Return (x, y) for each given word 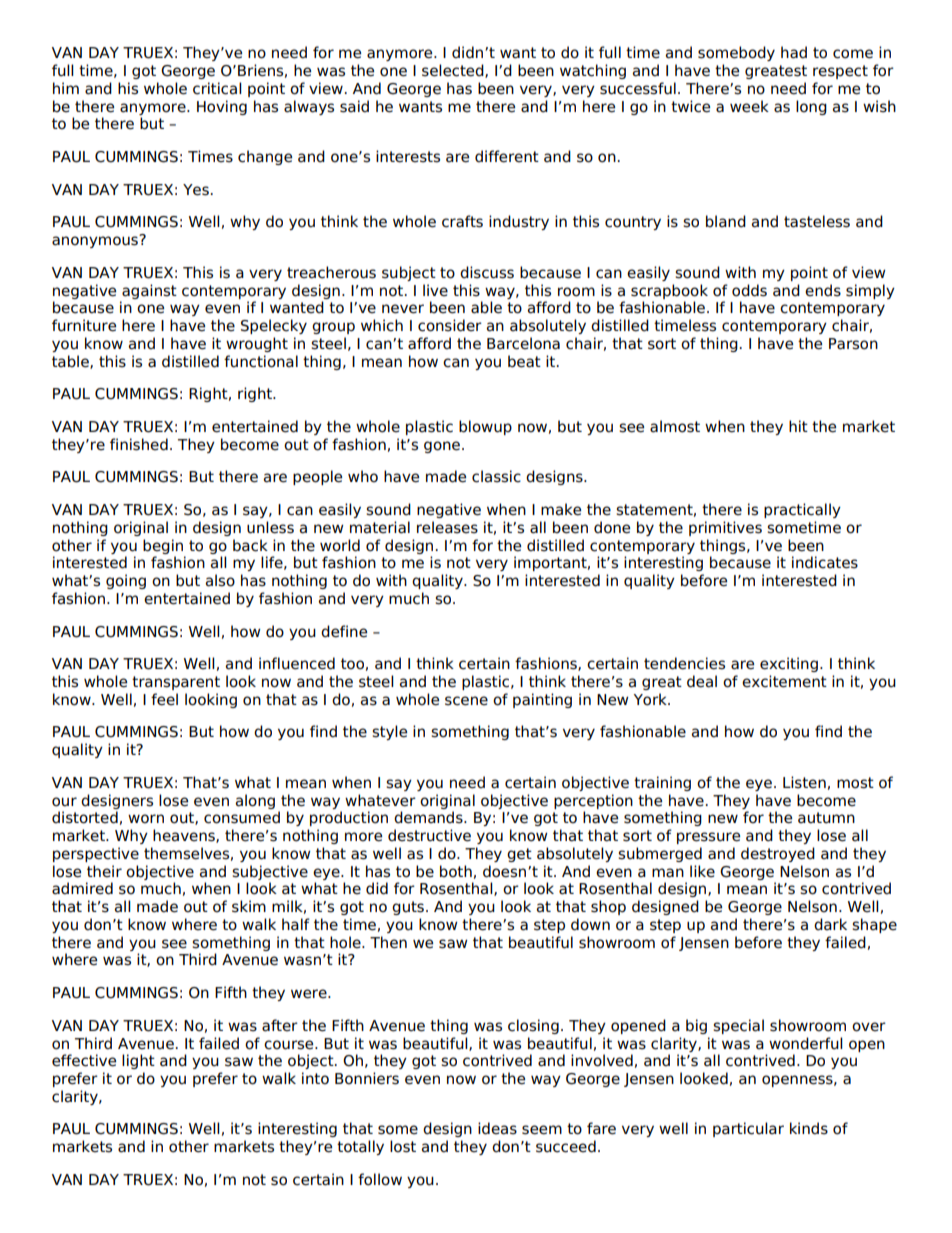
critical (217, 88)
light (138, 1061)
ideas (497, 1128)
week (749, 106)
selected (454, 71)
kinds (809, 1128)
